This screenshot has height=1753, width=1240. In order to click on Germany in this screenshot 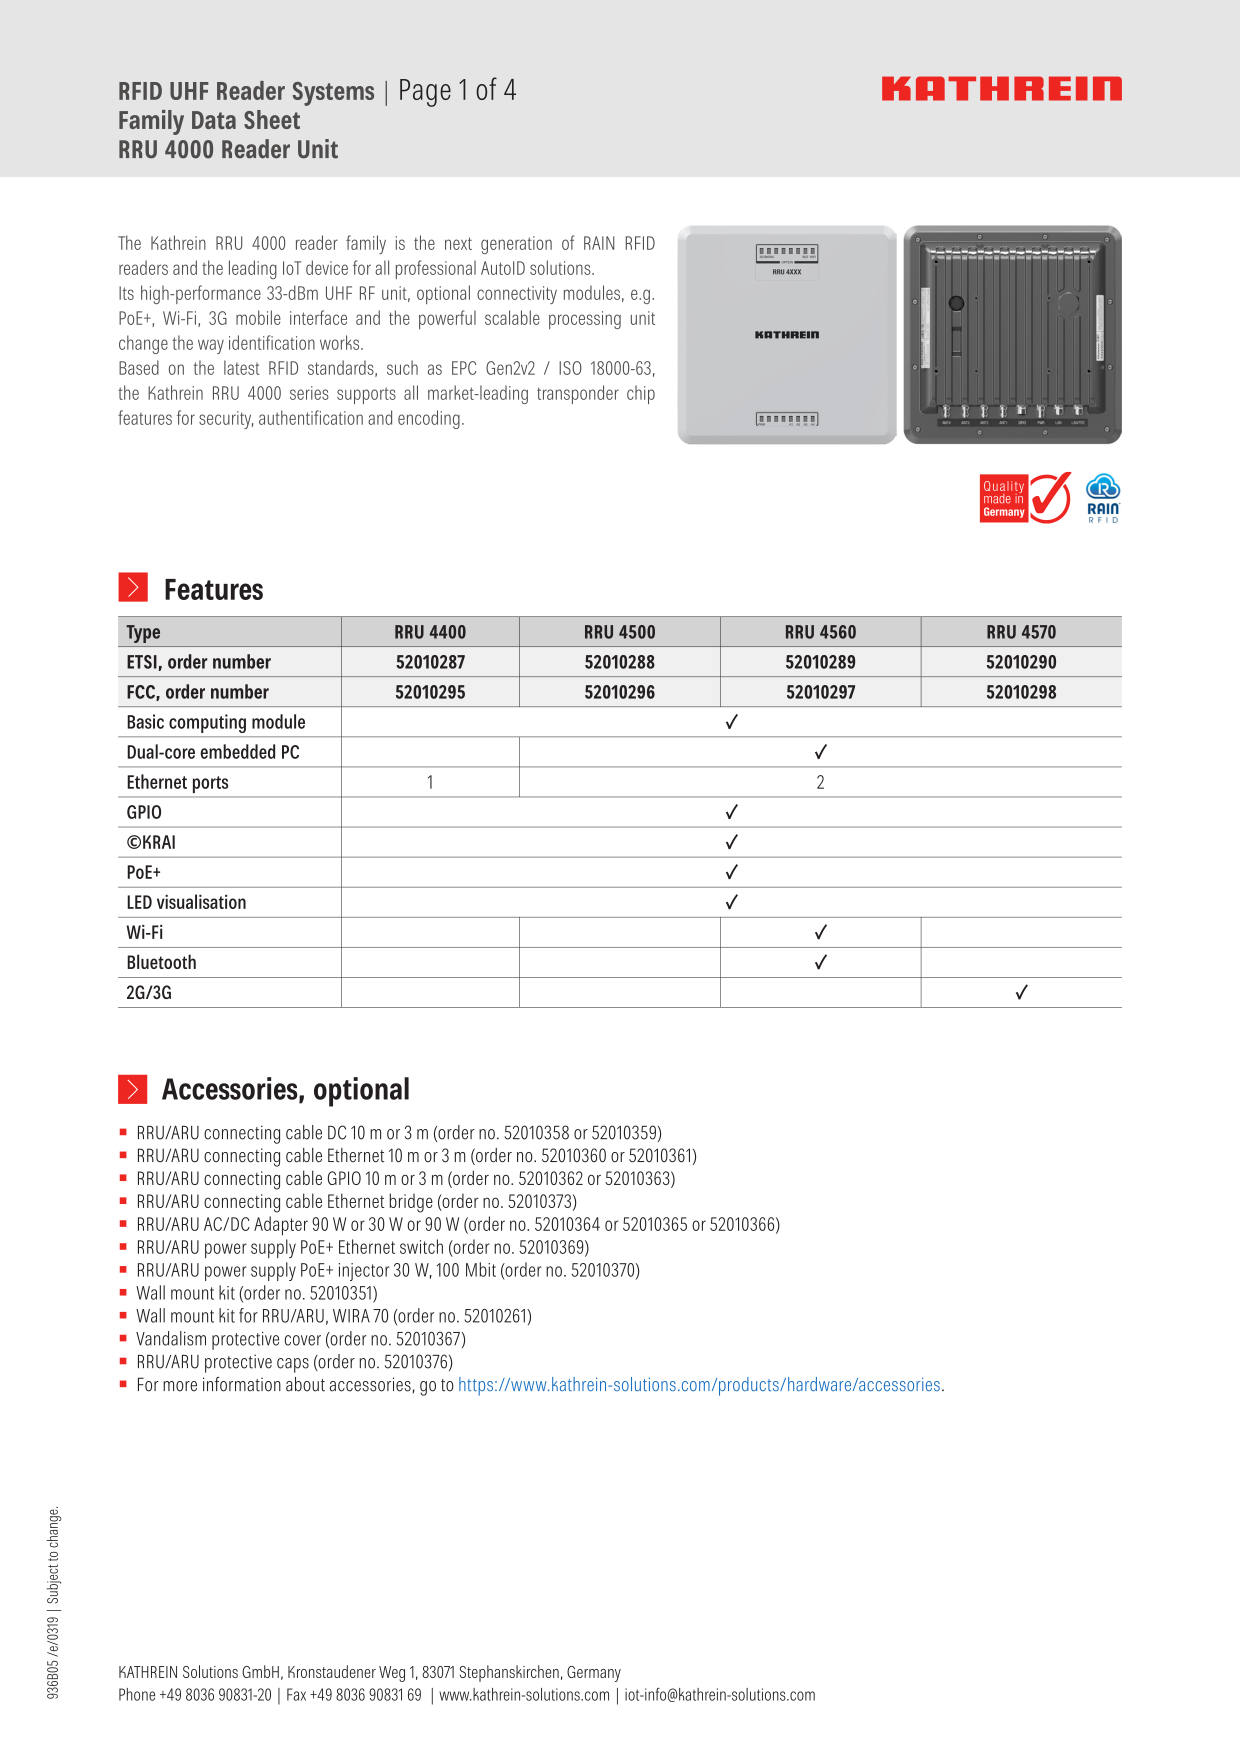, I will do `click(594, 1674)`.
